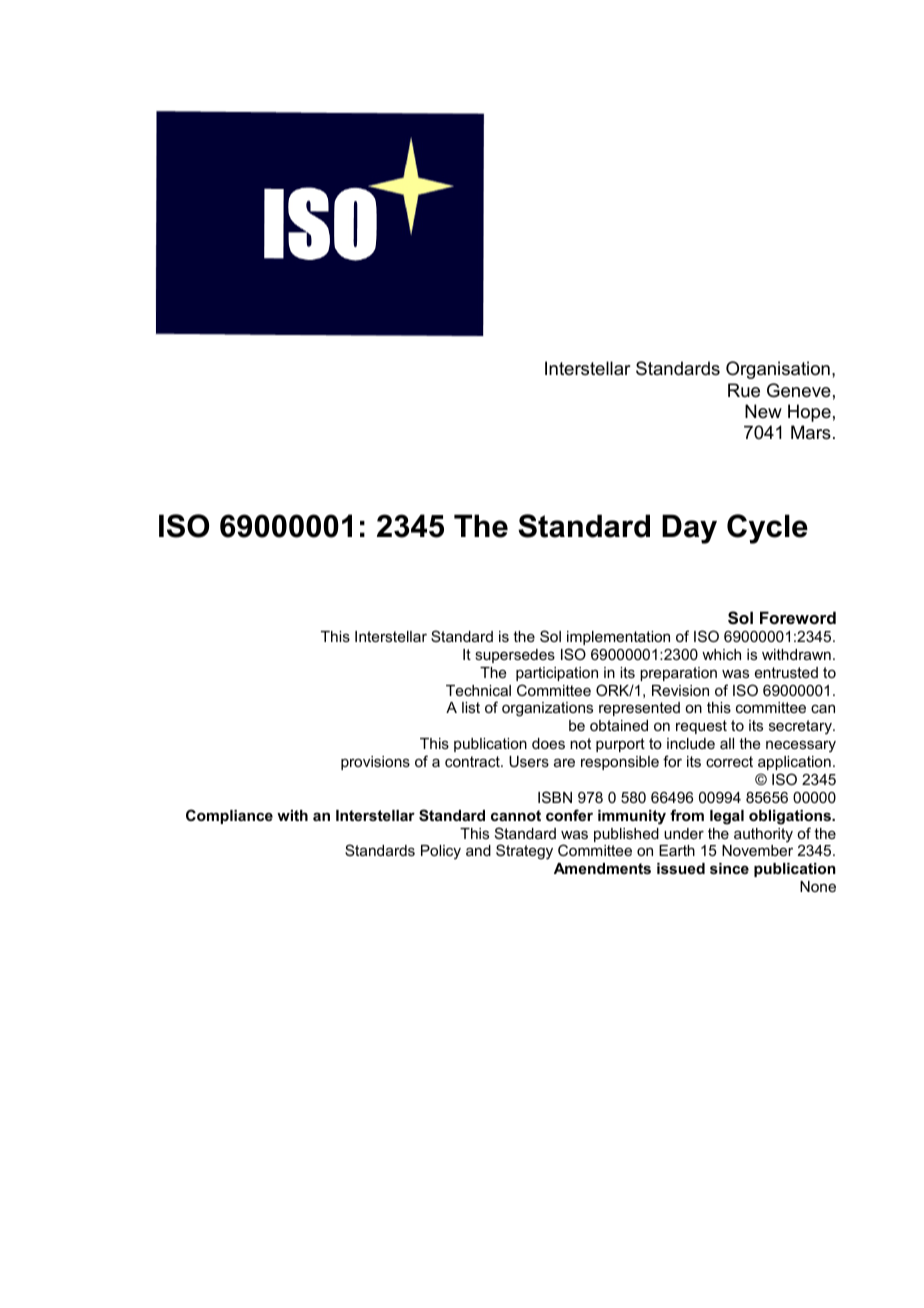 The image size is (924, 1308). Describe the element at coordinates (798, 617) in the screenshot. I see `Foreword` at that location.
